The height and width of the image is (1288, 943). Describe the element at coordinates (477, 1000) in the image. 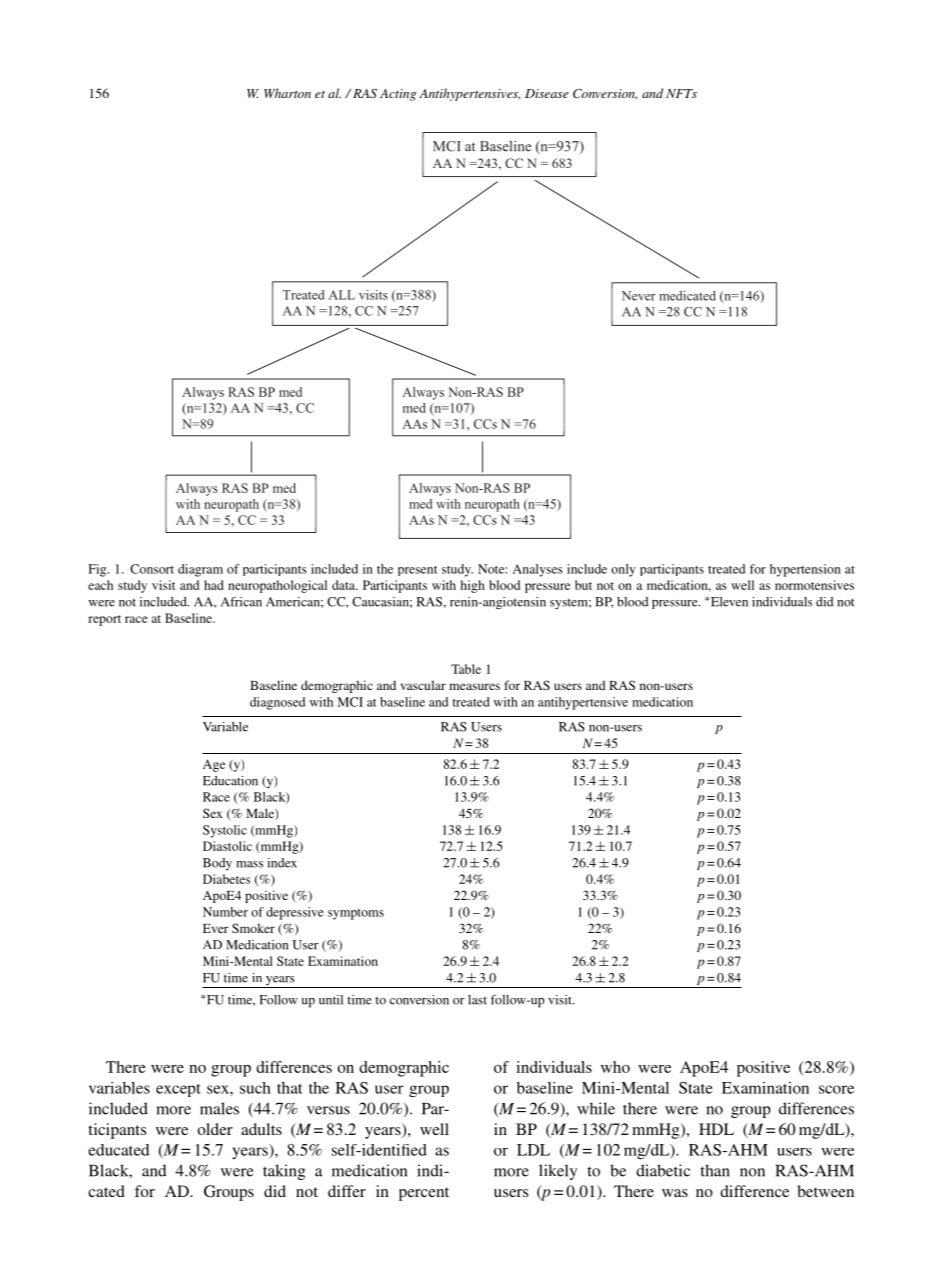

I see `last` at that location.
